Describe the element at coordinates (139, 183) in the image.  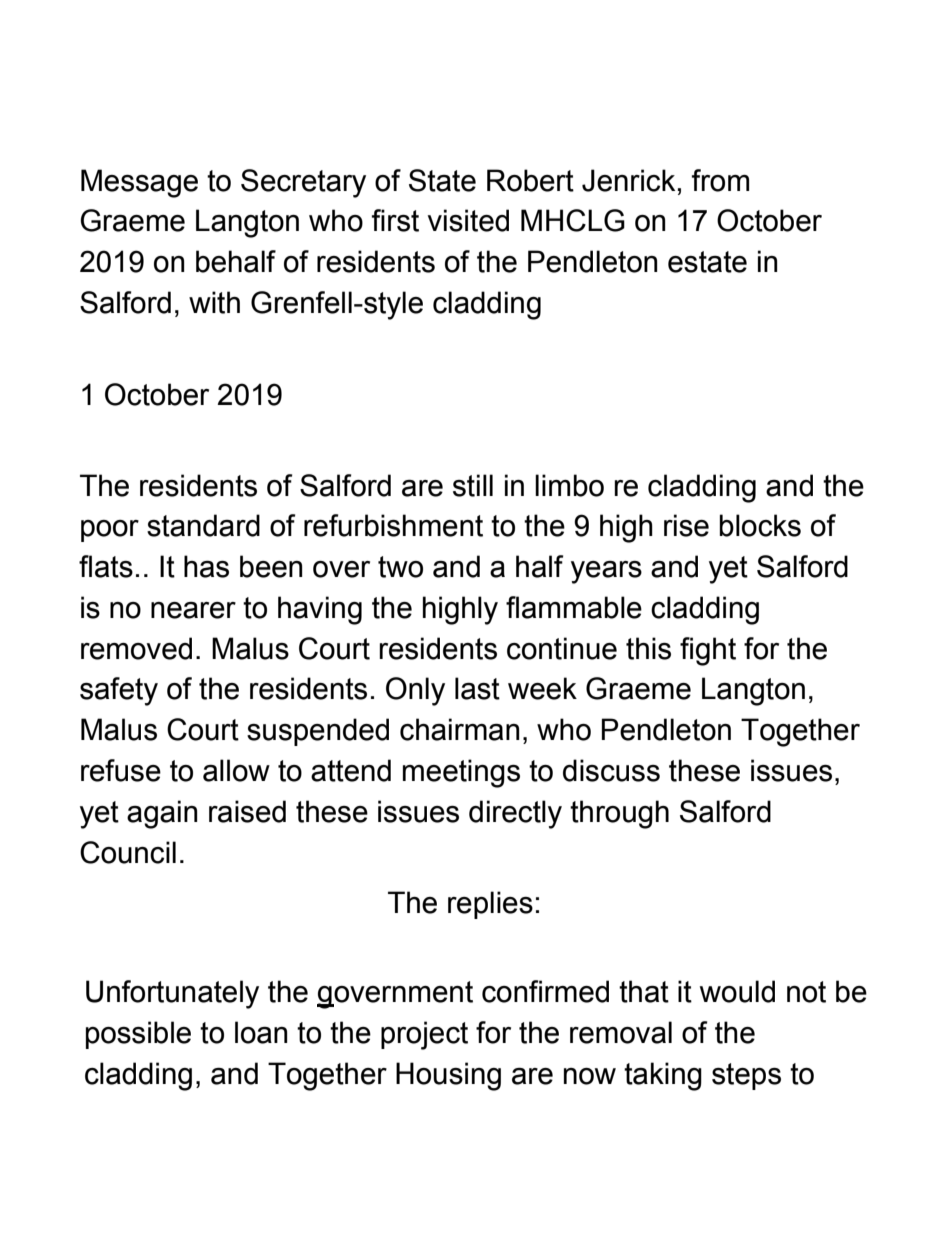
I see `Message` at that location.
